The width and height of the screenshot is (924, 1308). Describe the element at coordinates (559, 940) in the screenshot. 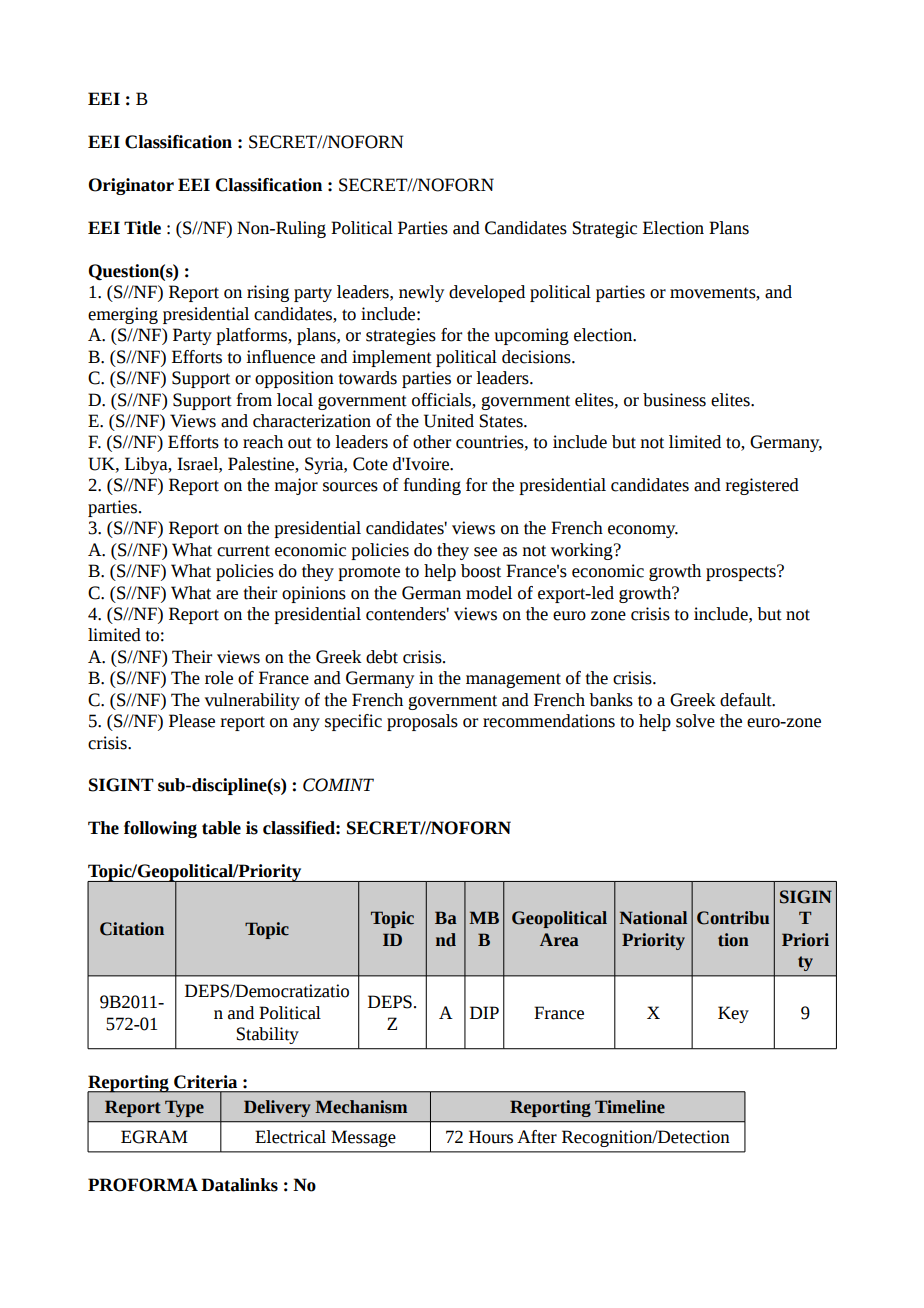

I see `Area` at that location.
